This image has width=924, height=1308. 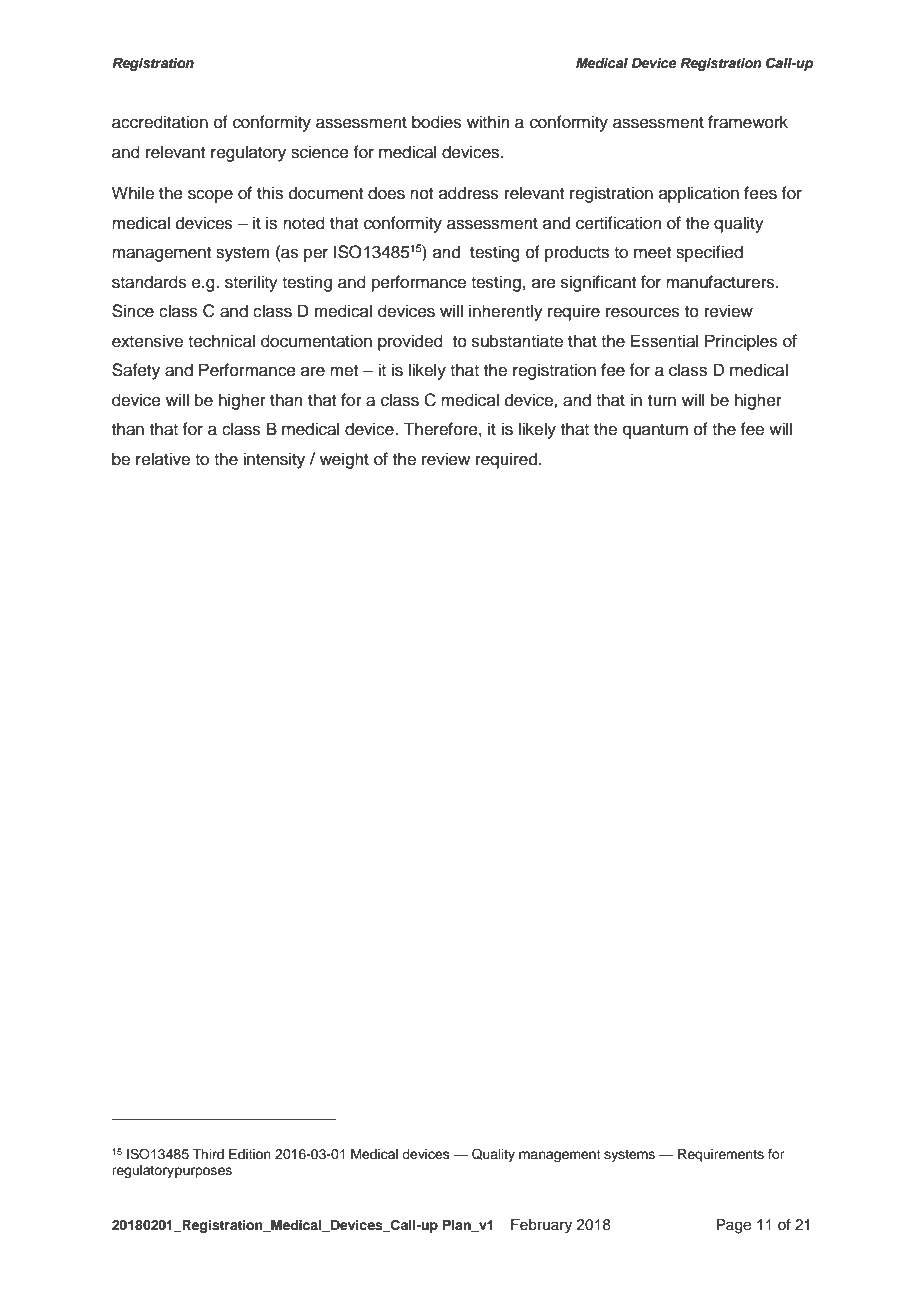 What do you see at coordinates (163, 459) in the image?
I see `relative` at bounding box center [163, 459].
